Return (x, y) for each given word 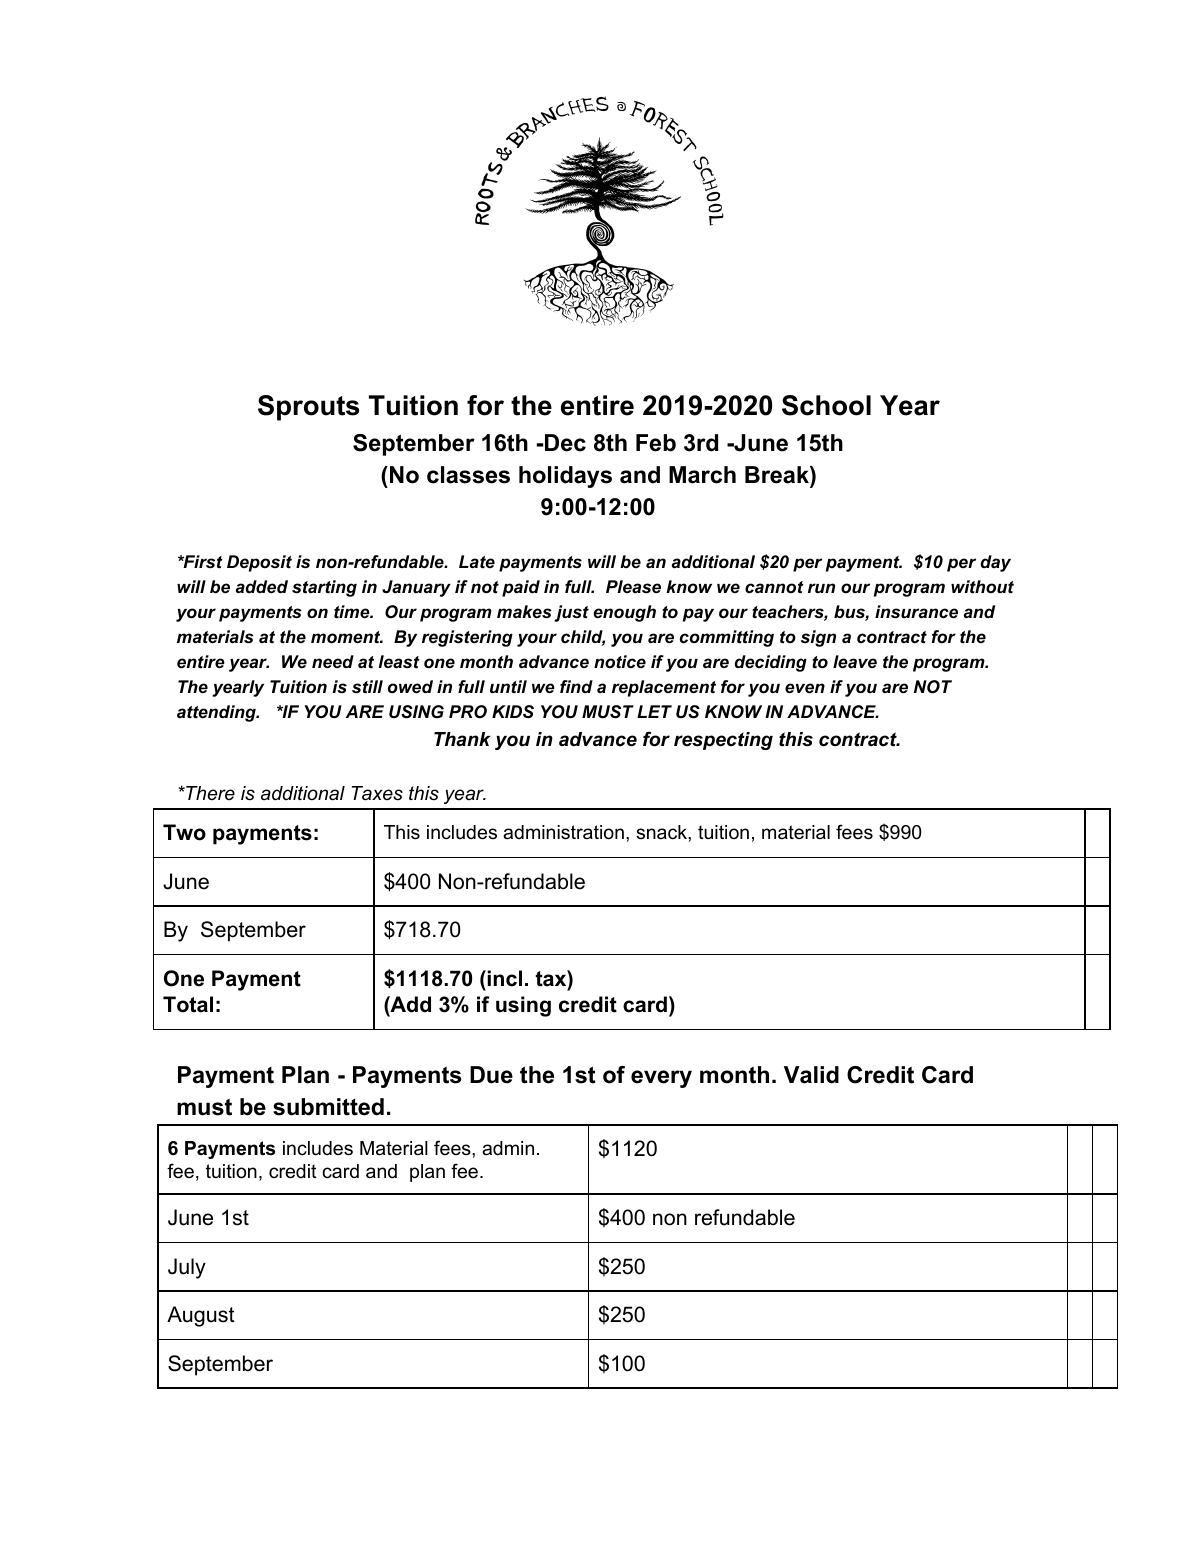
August (201, 1316)
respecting (723, 741)
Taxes (377, 793)
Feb (656, 443)
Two (184, 832)
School (826, 405)
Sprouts (308, 408)
